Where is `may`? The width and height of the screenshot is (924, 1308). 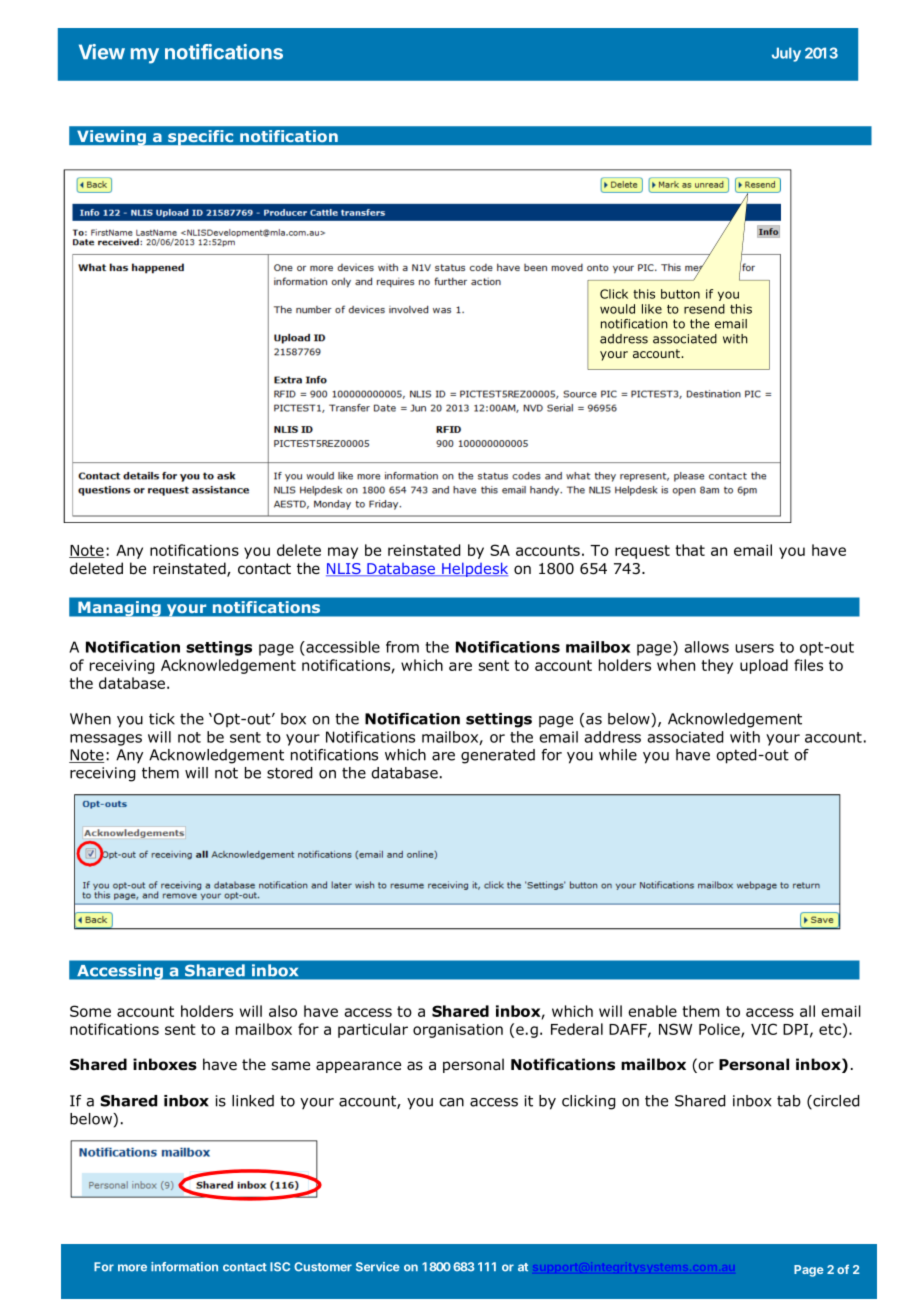
may is located at coordinates (343, 553).
